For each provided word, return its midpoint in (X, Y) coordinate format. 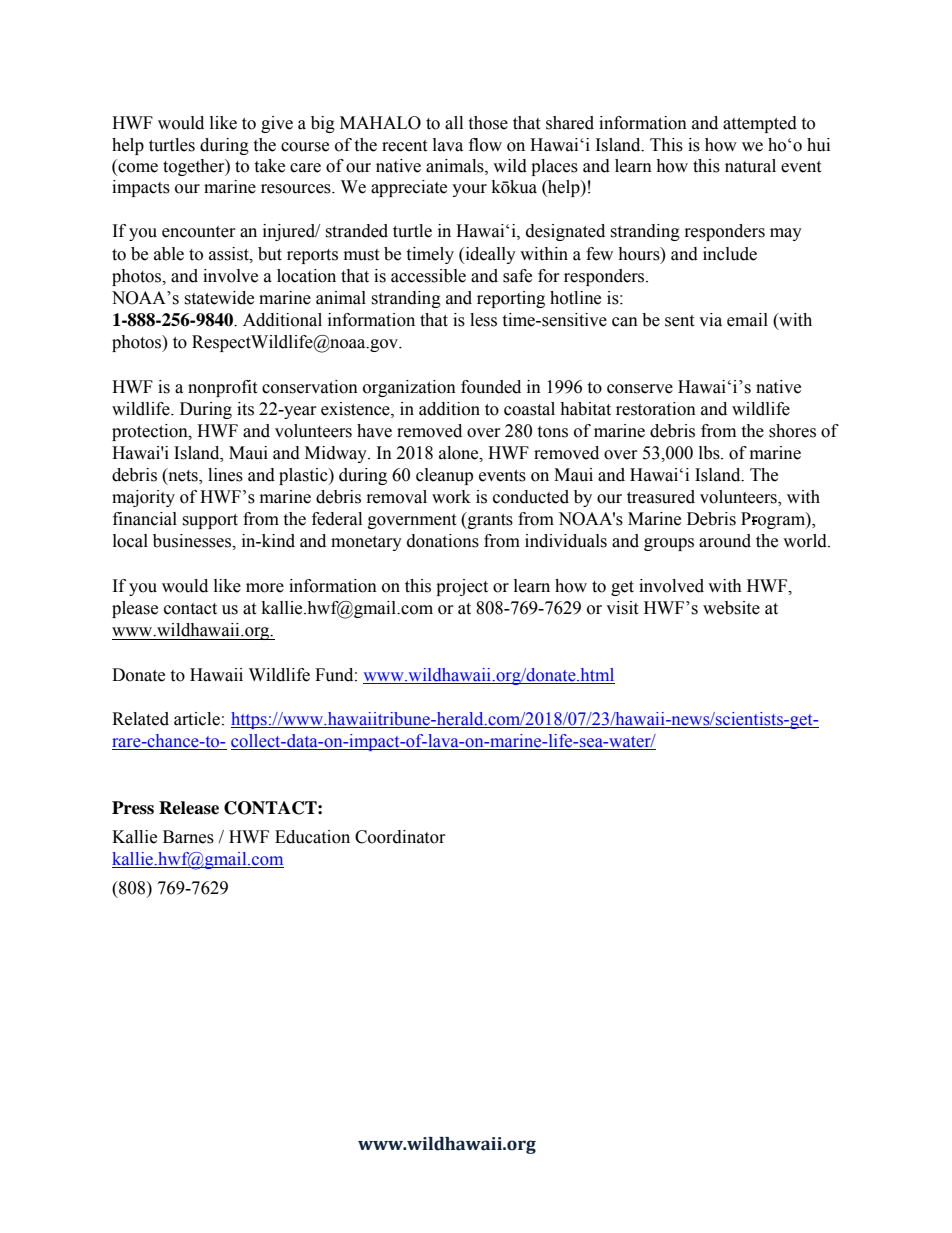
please (135, 609)
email (747, 320)
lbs (710, 453)
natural (750, 166)
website (731, 608)
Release (189, 808)
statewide (219, 298)
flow (485, 145)
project (462, 587)
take (269, 166)
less (483, 320)
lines (225, 475)
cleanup (444, 476)
